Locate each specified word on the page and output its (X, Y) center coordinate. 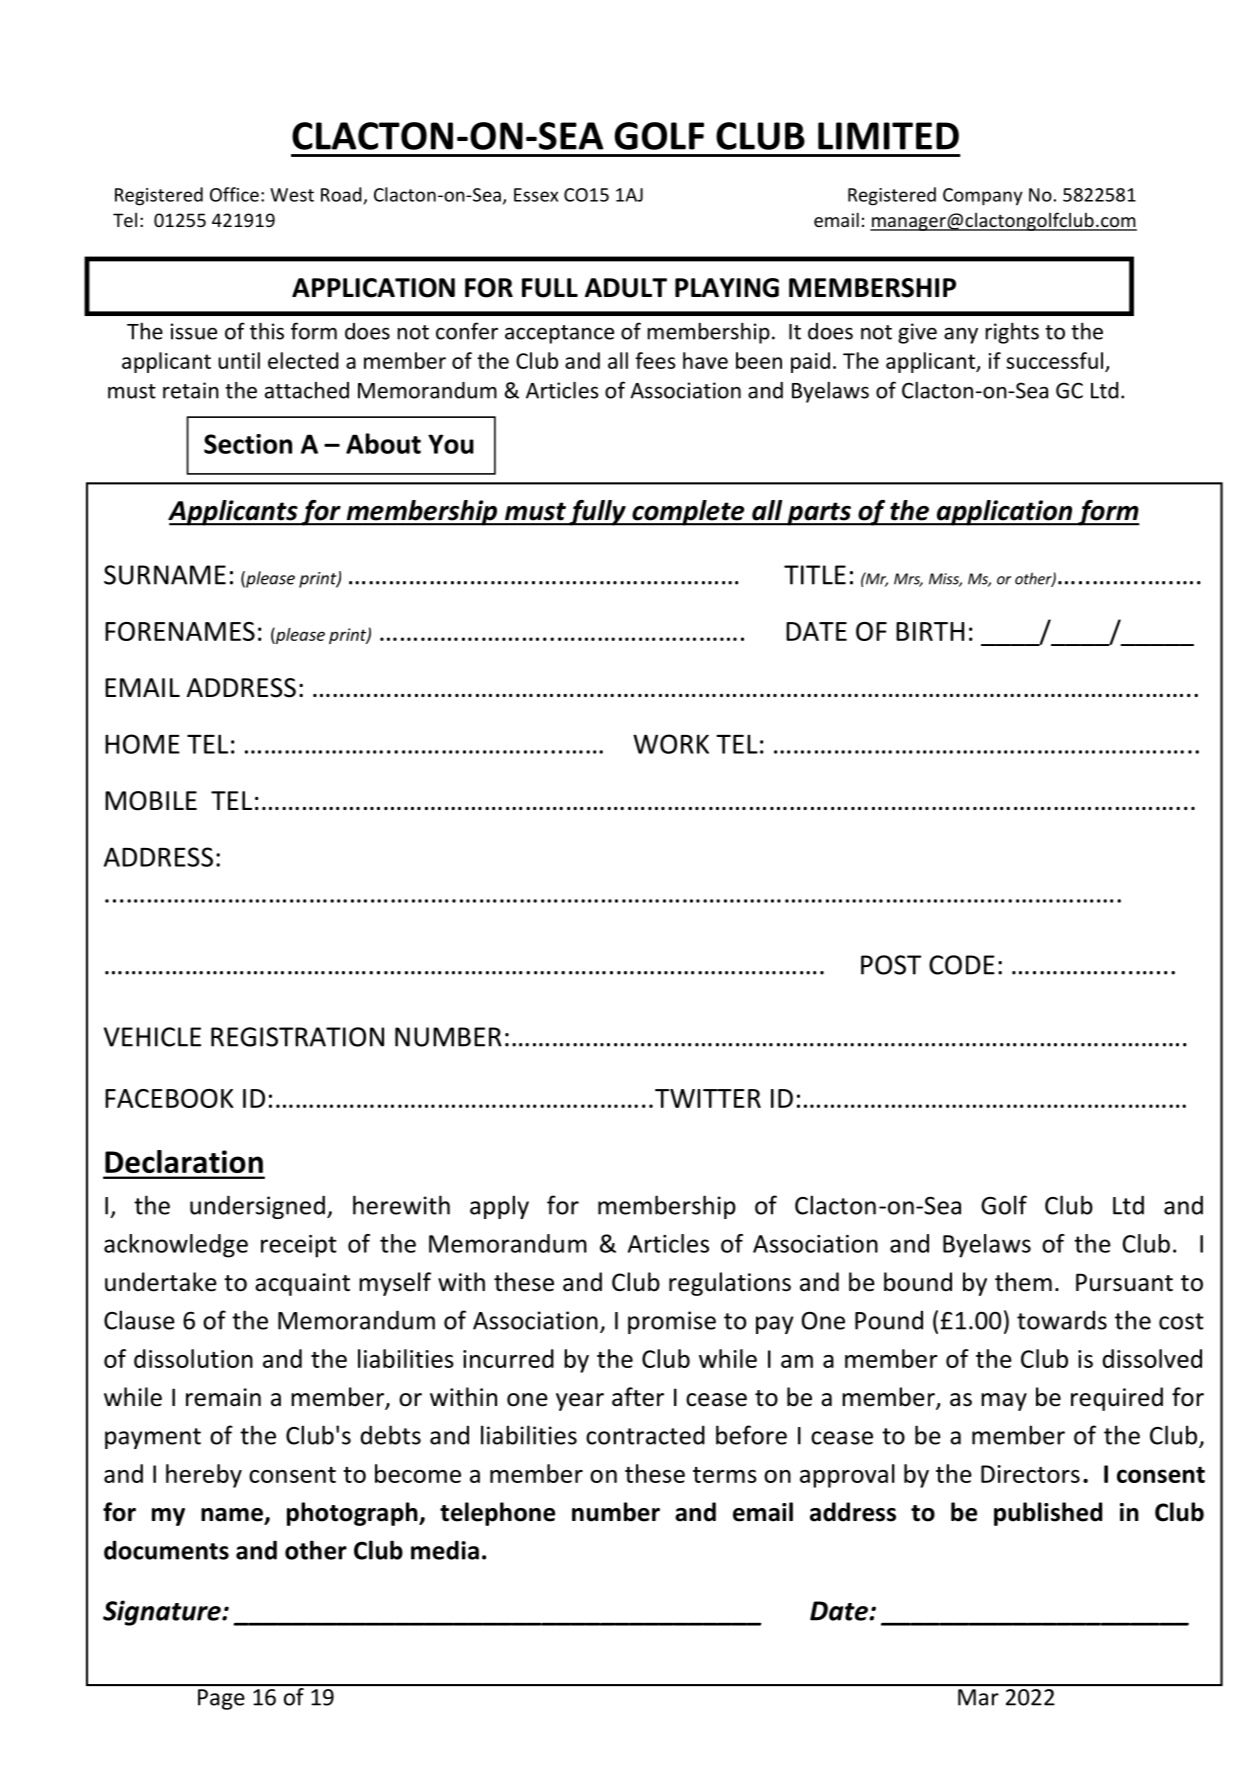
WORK (671, 744)
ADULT (626, 288)
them (1023, 1282)
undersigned (257, 1207)
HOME (142, 744)
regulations (730, 1284)
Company (983, 197)
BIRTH (930, 631)
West (292, 195)
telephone (497, 1514)
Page (221, 1699)
